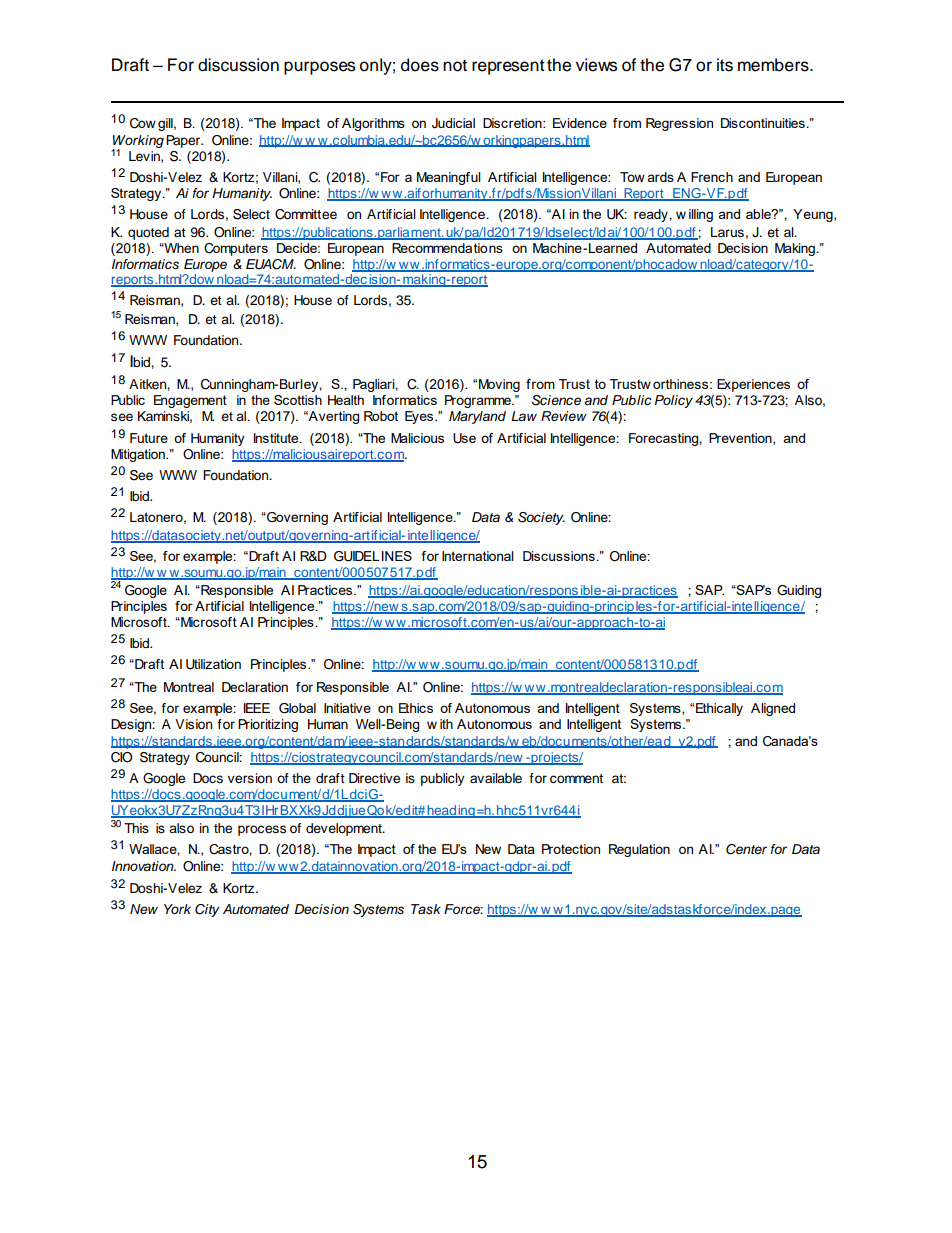 The height and width of the screenshot is (1233, 952). I want to click on Engagement, so click(190, 401).
